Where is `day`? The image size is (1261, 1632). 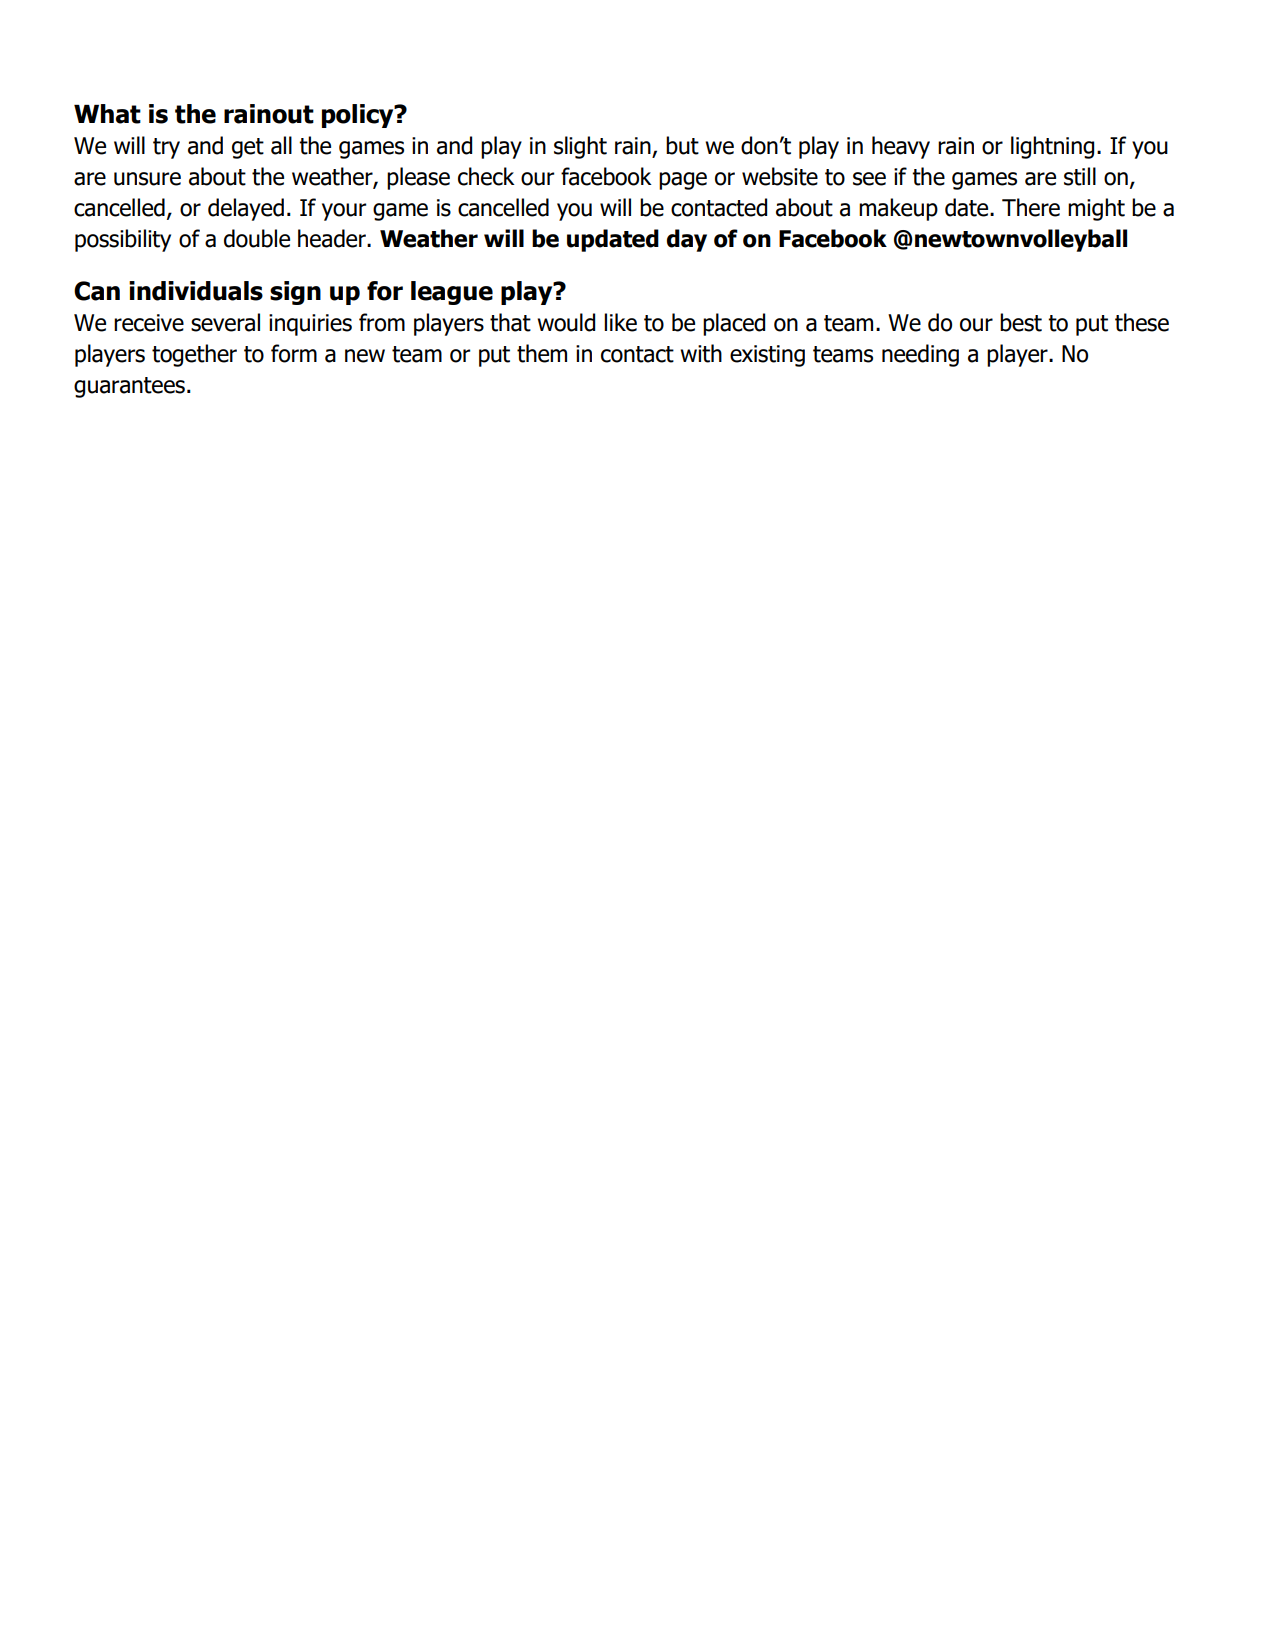 day is located at coordinates (687, 240).
